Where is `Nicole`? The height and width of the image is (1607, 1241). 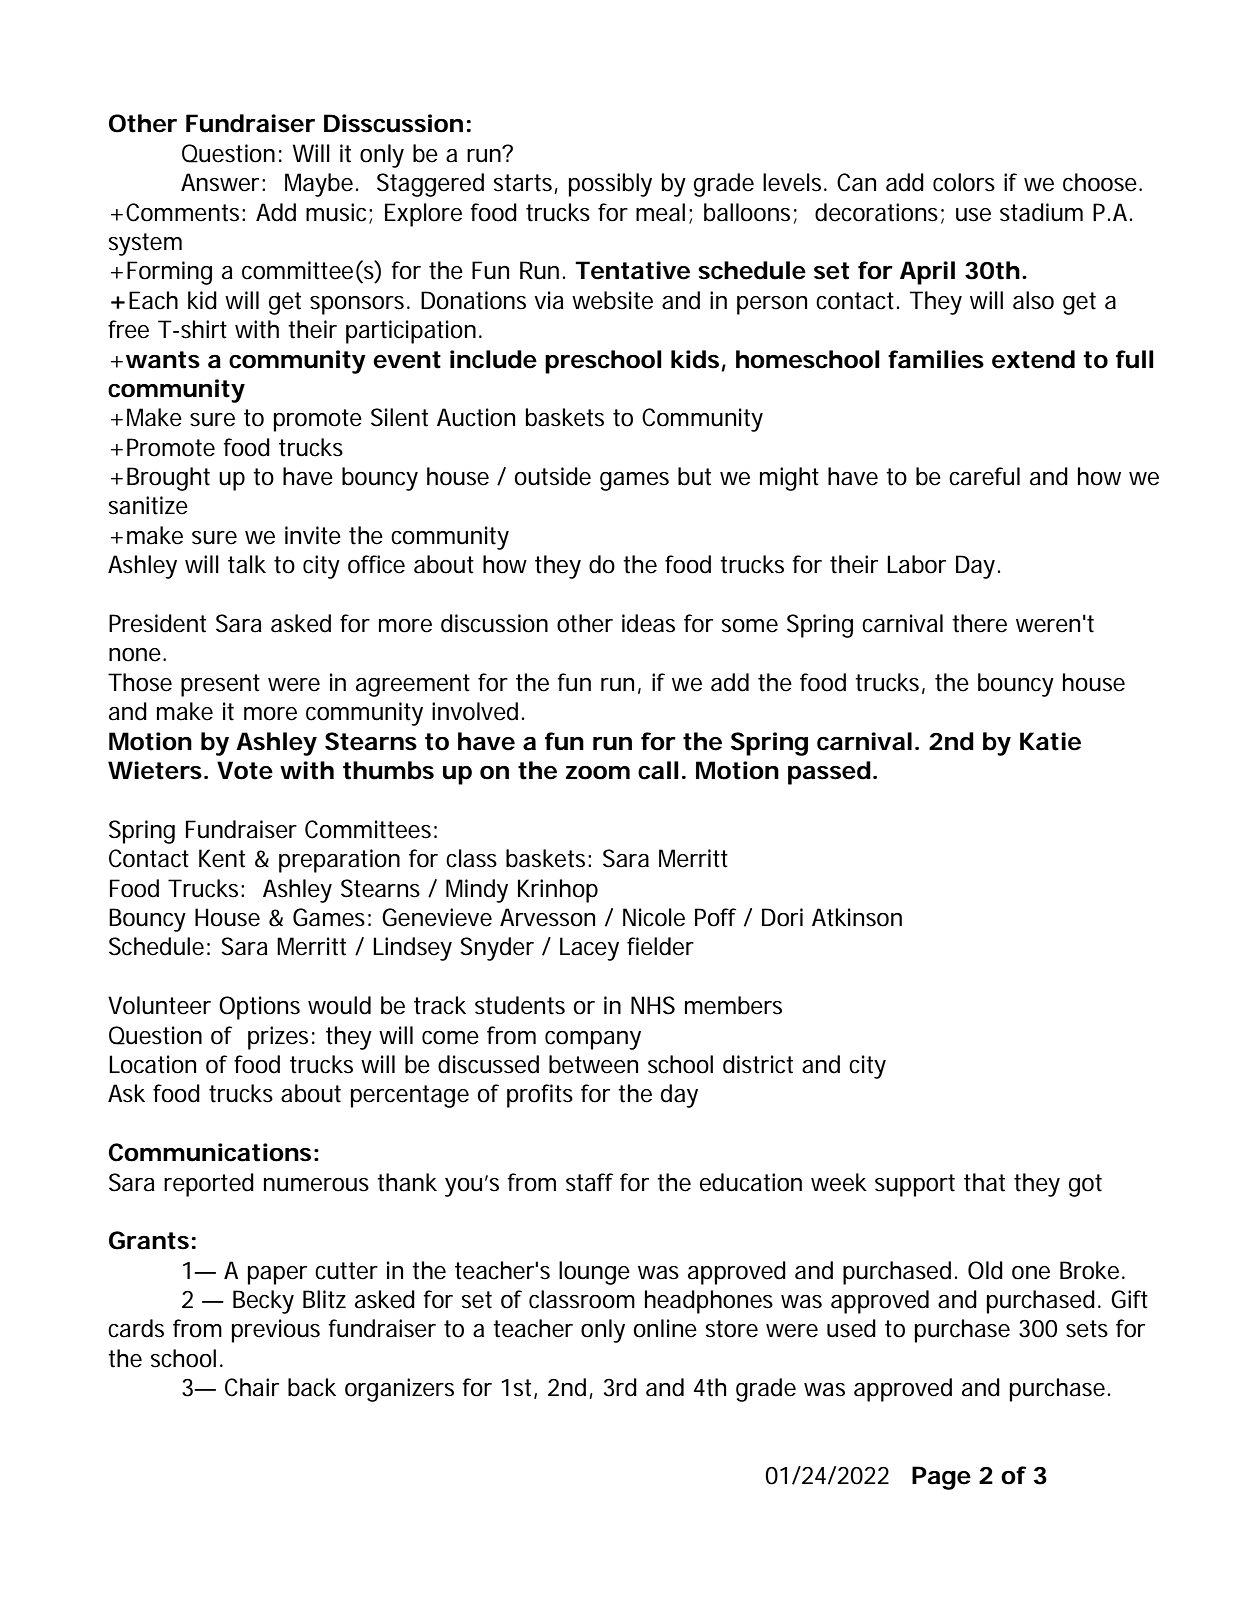
Nicole is located at coordinates (654, 917).
